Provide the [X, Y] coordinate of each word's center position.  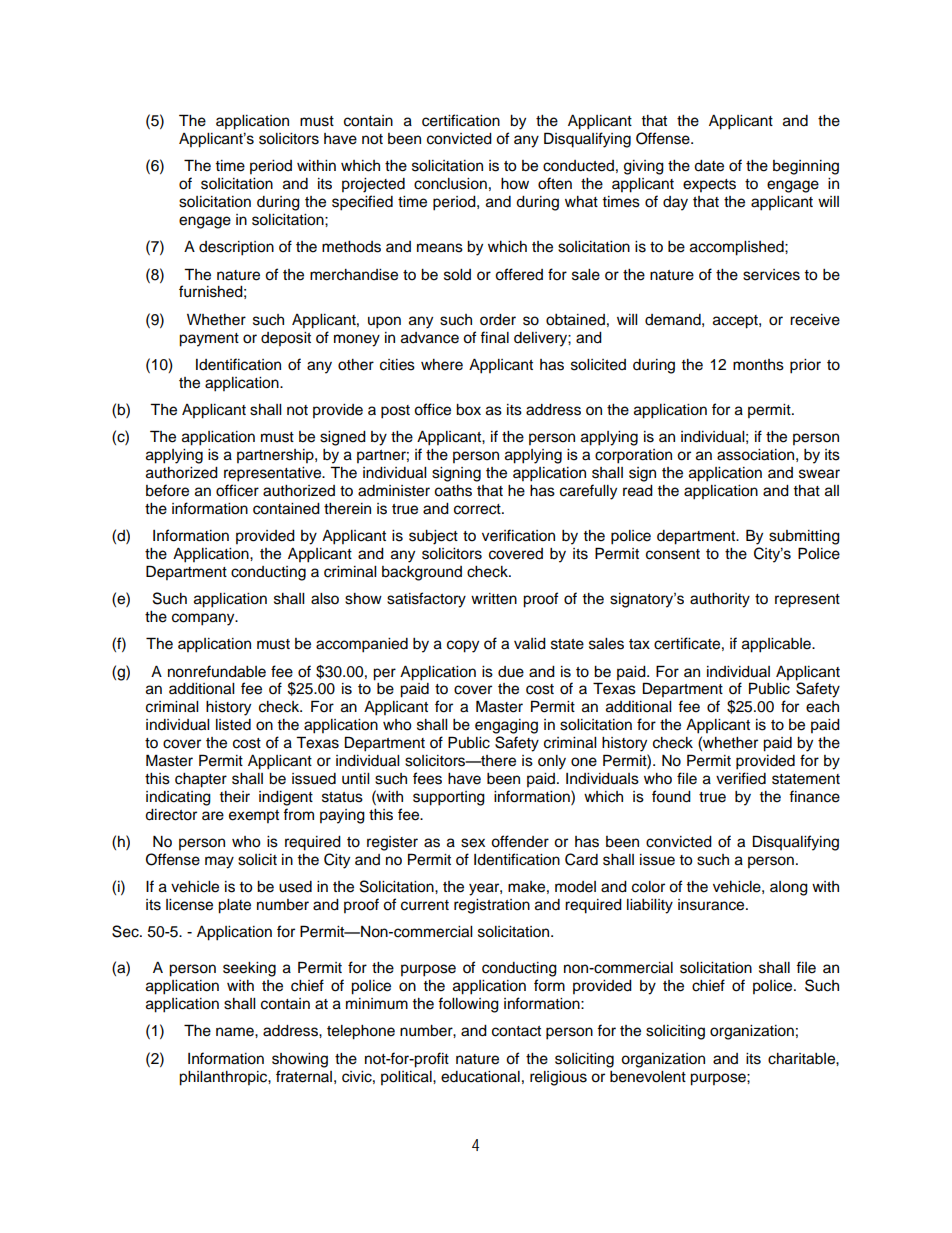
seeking [249, 969]
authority [720, 600]
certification [461, 120]
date [709, 166]
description [236, 248]
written [494, 599]
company [204, 619]
